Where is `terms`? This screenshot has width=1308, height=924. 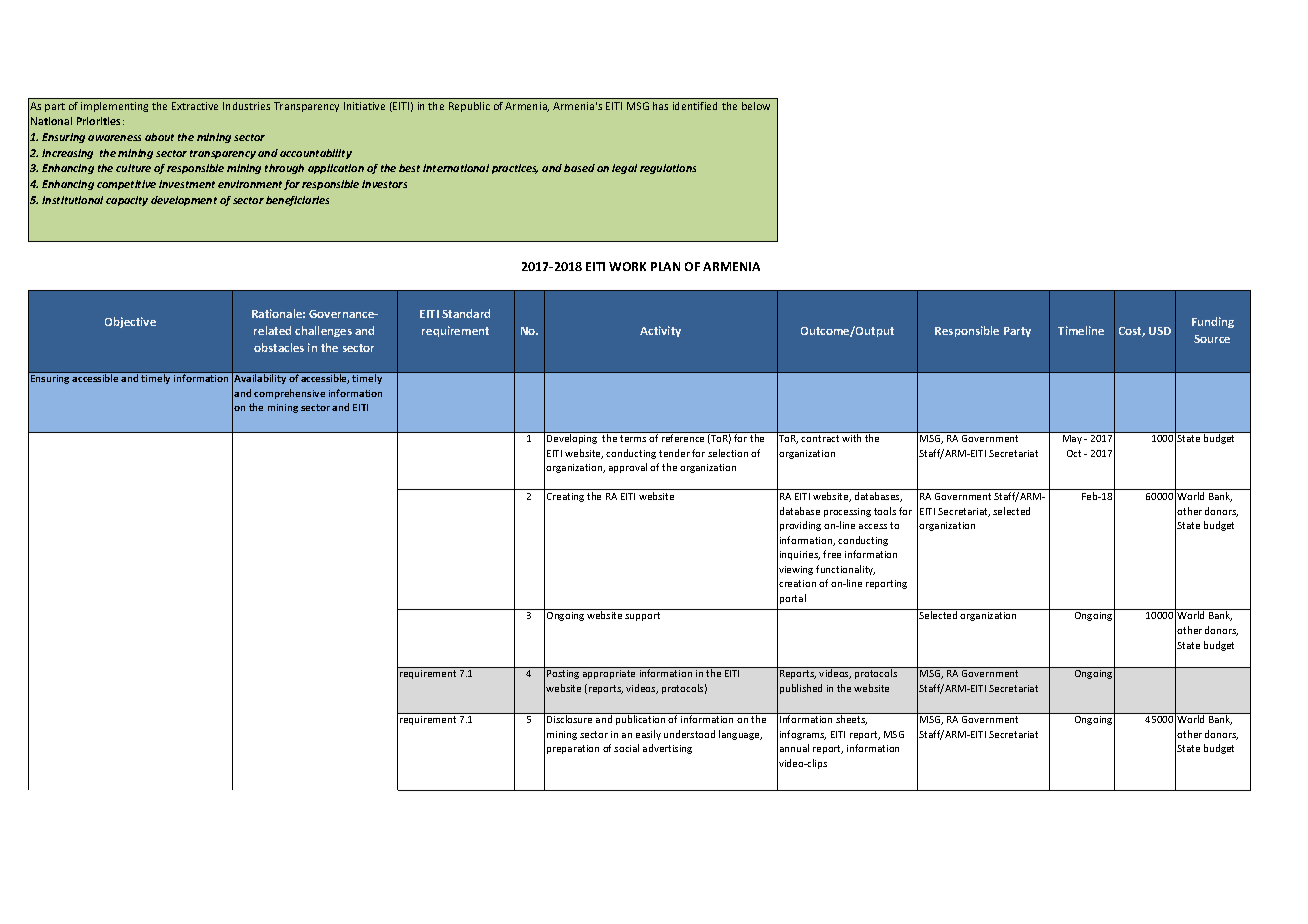 terms is located at coordinates (633, 438).
